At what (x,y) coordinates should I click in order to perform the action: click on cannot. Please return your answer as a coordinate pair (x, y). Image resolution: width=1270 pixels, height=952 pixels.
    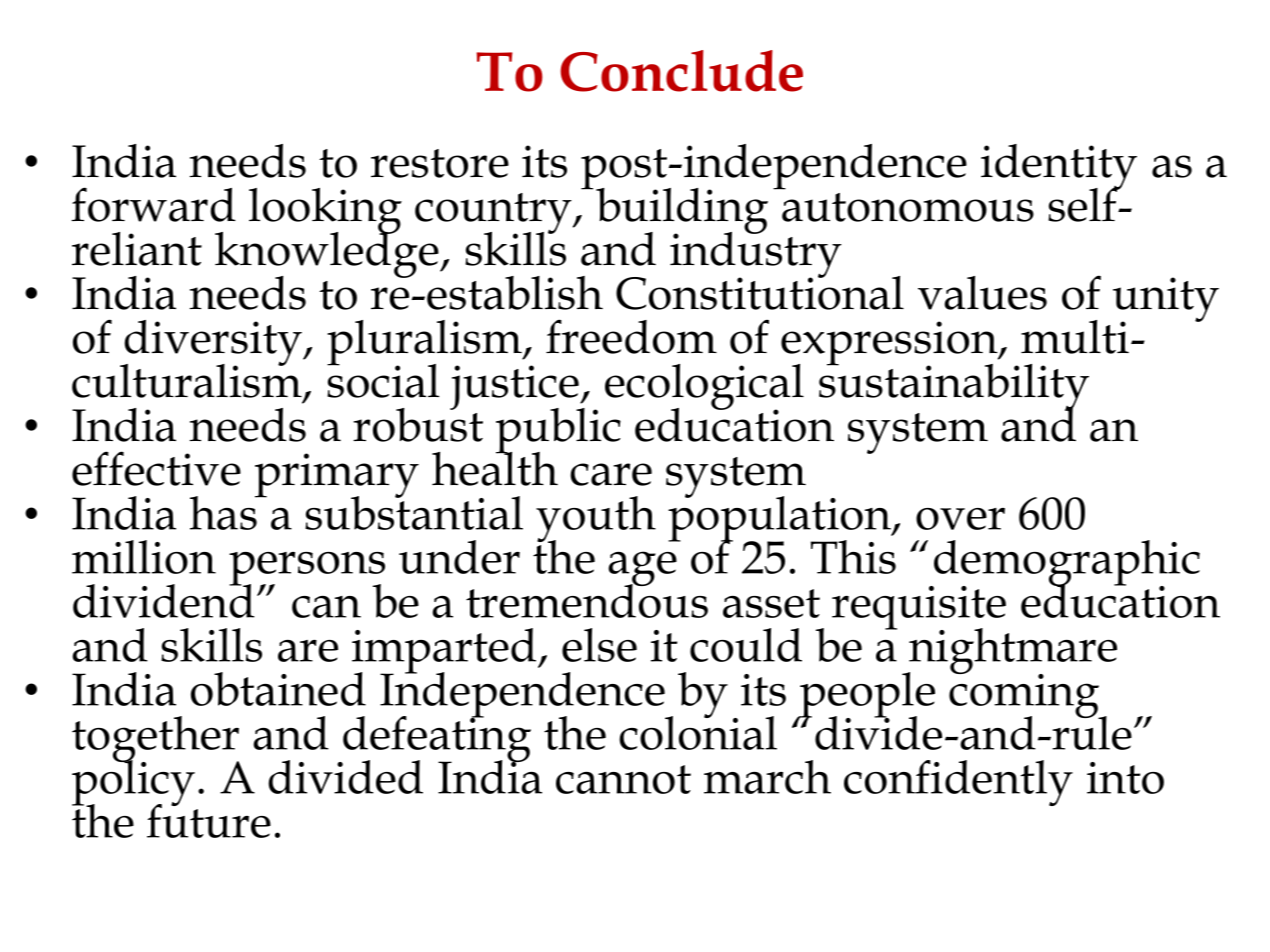
    Looking at the image, I should click on (623, 779).
